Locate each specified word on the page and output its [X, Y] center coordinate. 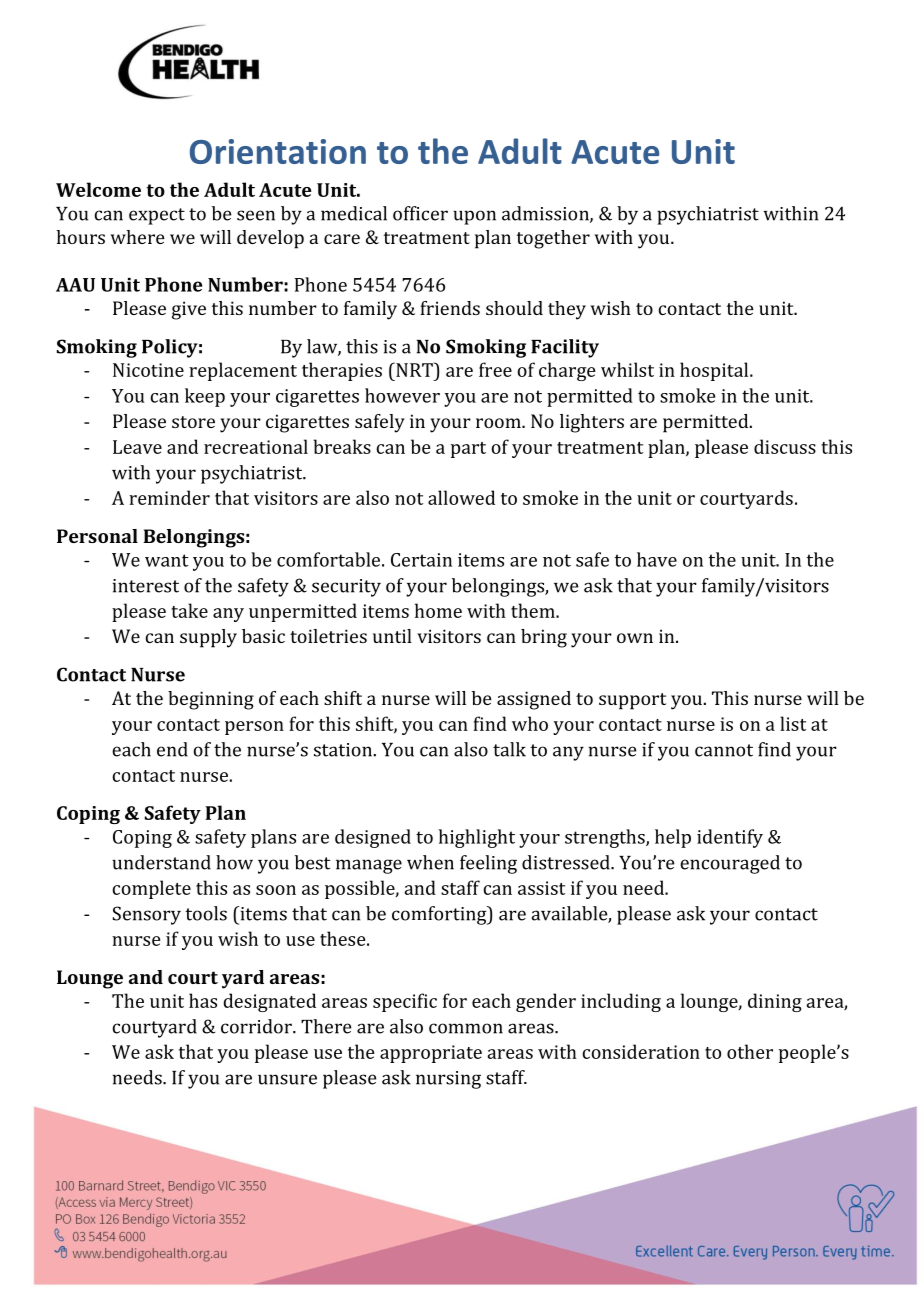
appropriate [431, 1054]
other [750, 1051]
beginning [211, 700]
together [553, 239]
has [203, 1000]
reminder [169, 497]
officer [420, 213]
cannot [724, 750]
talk [509, 749]
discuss [785, 446]
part [468, 450]
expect [157, 216]
